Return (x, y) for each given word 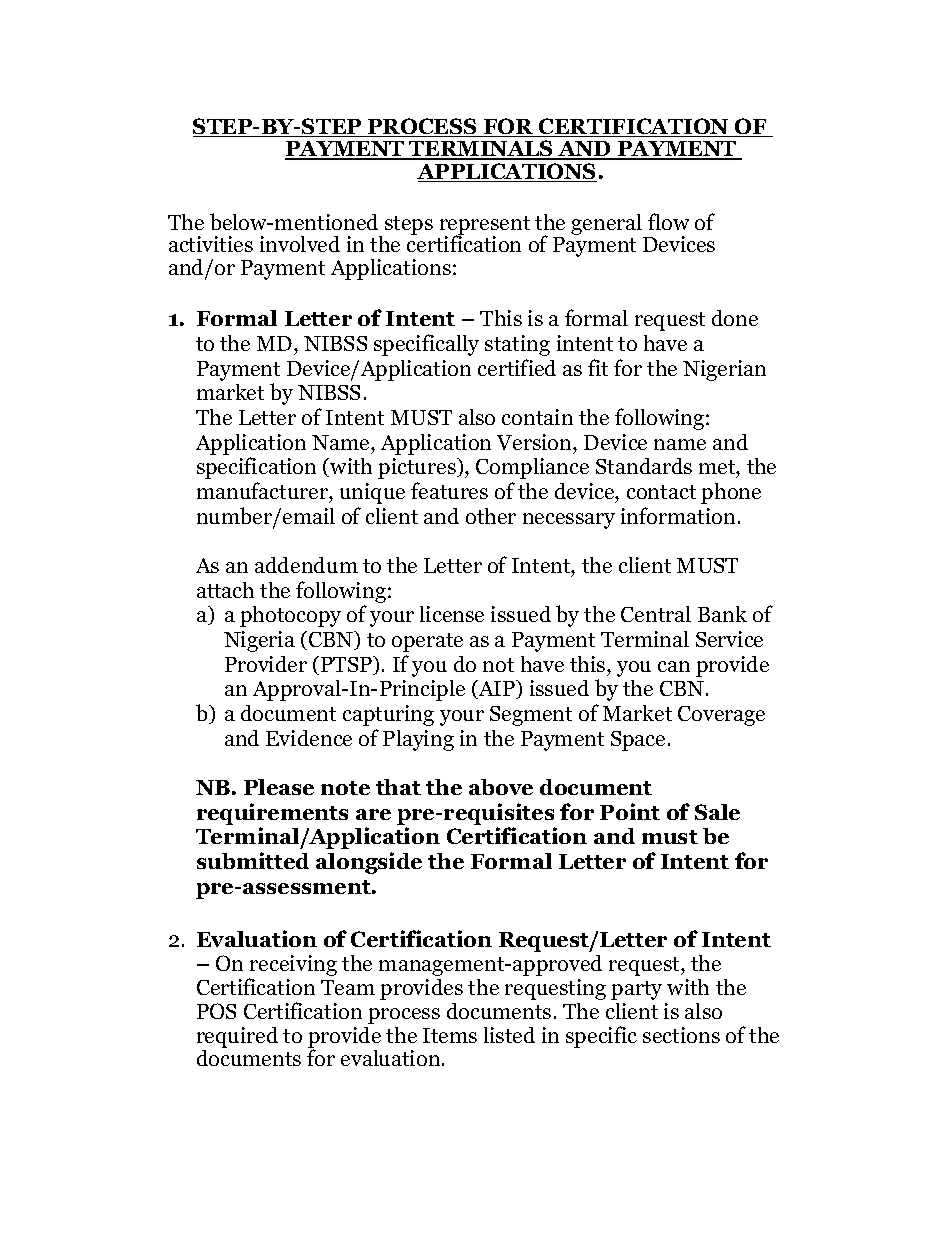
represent (485, 227)
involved (300, 244)
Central (656, 614)
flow (668, 221)
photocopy (290, 616)
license (452, 614)
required (237, 1037)
